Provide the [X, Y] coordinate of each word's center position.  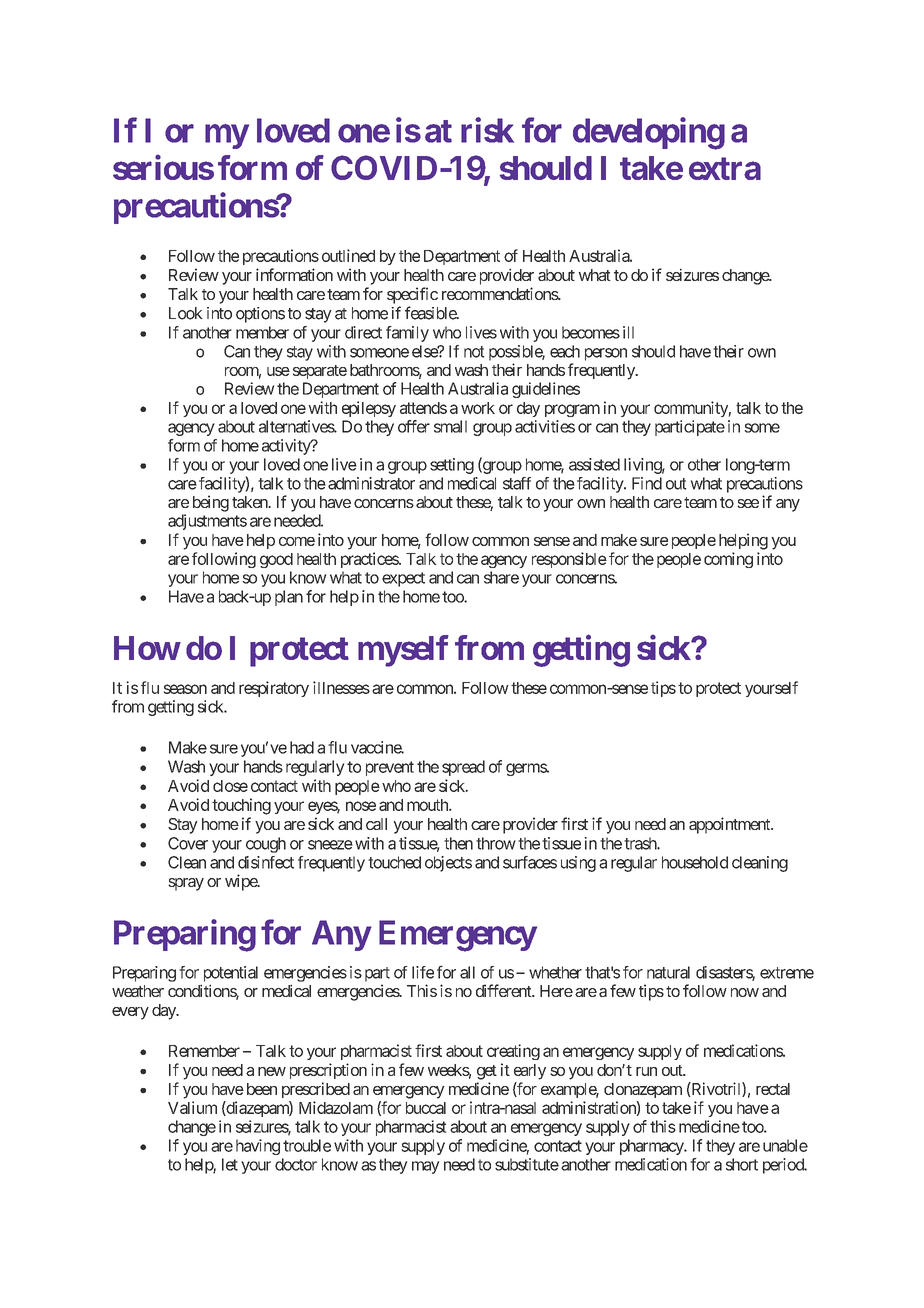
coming [728, 560]
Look [186, 313]
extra [725, 168]
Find [647, 483]
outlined [348, 255]
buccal [426, 1108]
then [458, 843]
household [695, 862]
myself [403, 651]
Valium [192, 1107]
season [185, 689]
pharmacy [652, 1147]
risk [487, 130]
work [478, 408]
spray [186, 884]
